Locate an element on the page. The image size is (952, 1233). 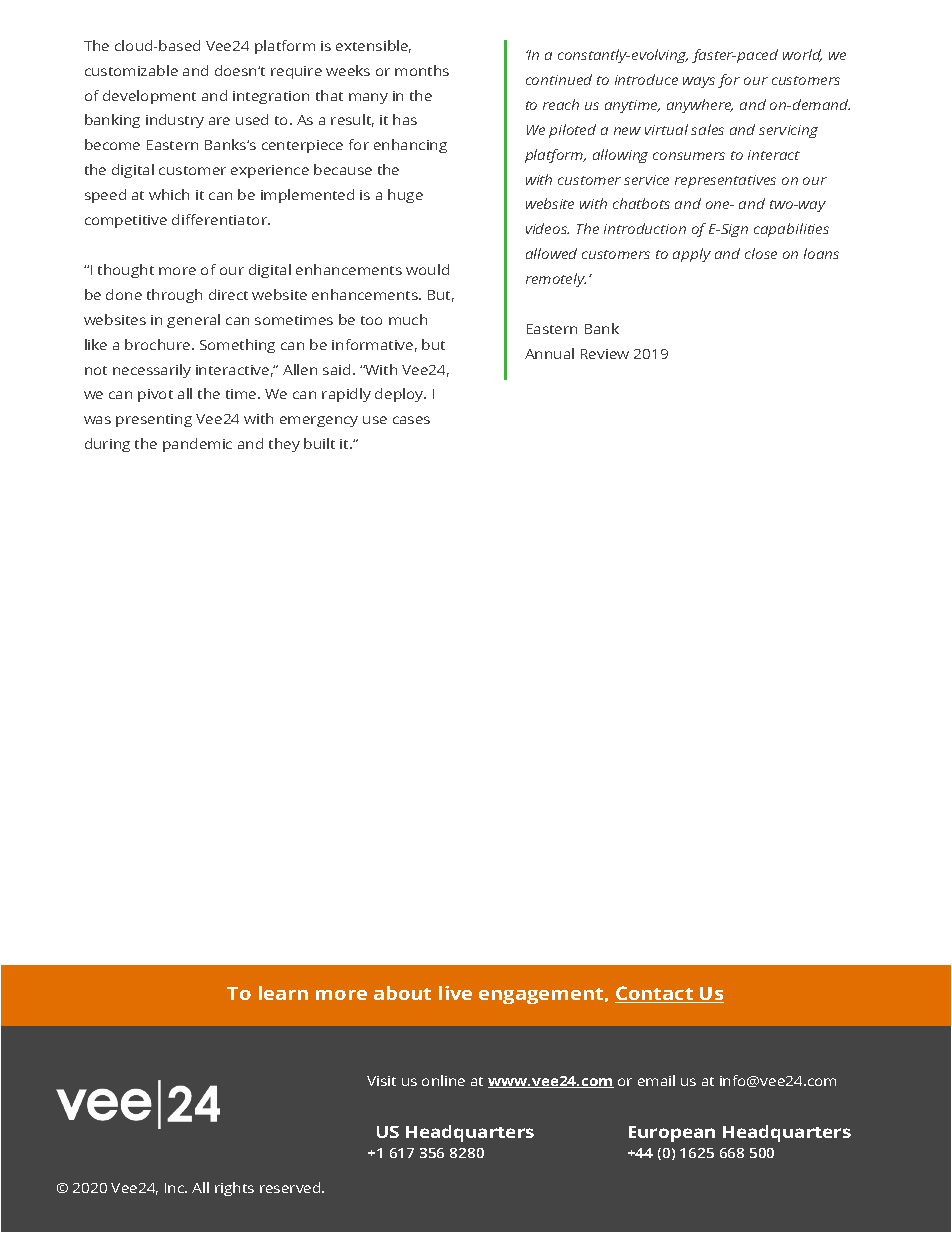
cases is located at coordinates (411, 420).
